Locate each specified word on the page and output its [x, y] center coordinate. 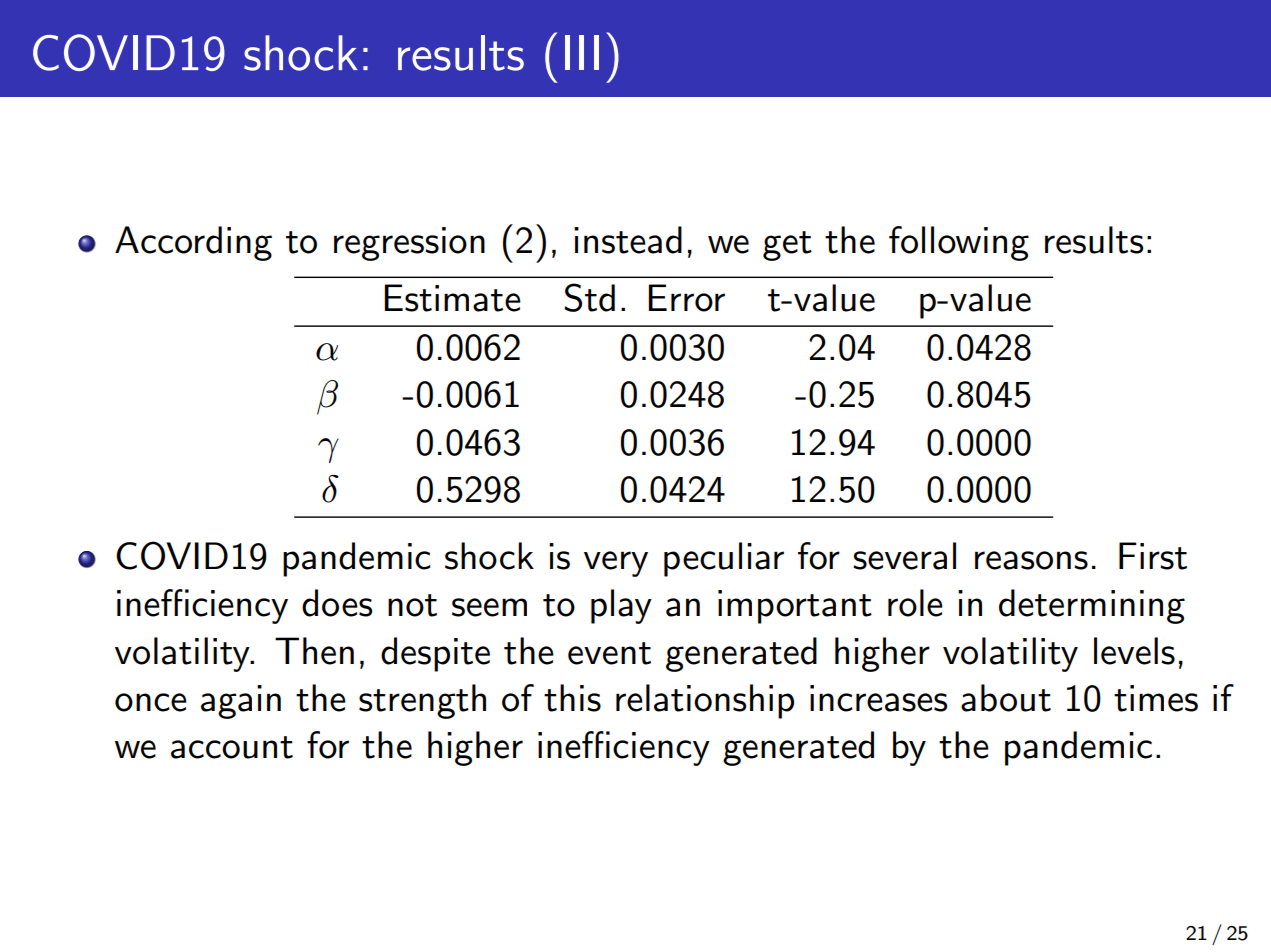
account [232, 747]
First [1153, 556]
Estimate [453, 298]
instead [628, 240]
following [959, 243]
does [337, 603]
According [193, 243]
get [787, 246]
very [616, 564]
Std [589, 297]
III [582, 52]
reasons [1031, 560]
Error [687, 298]
